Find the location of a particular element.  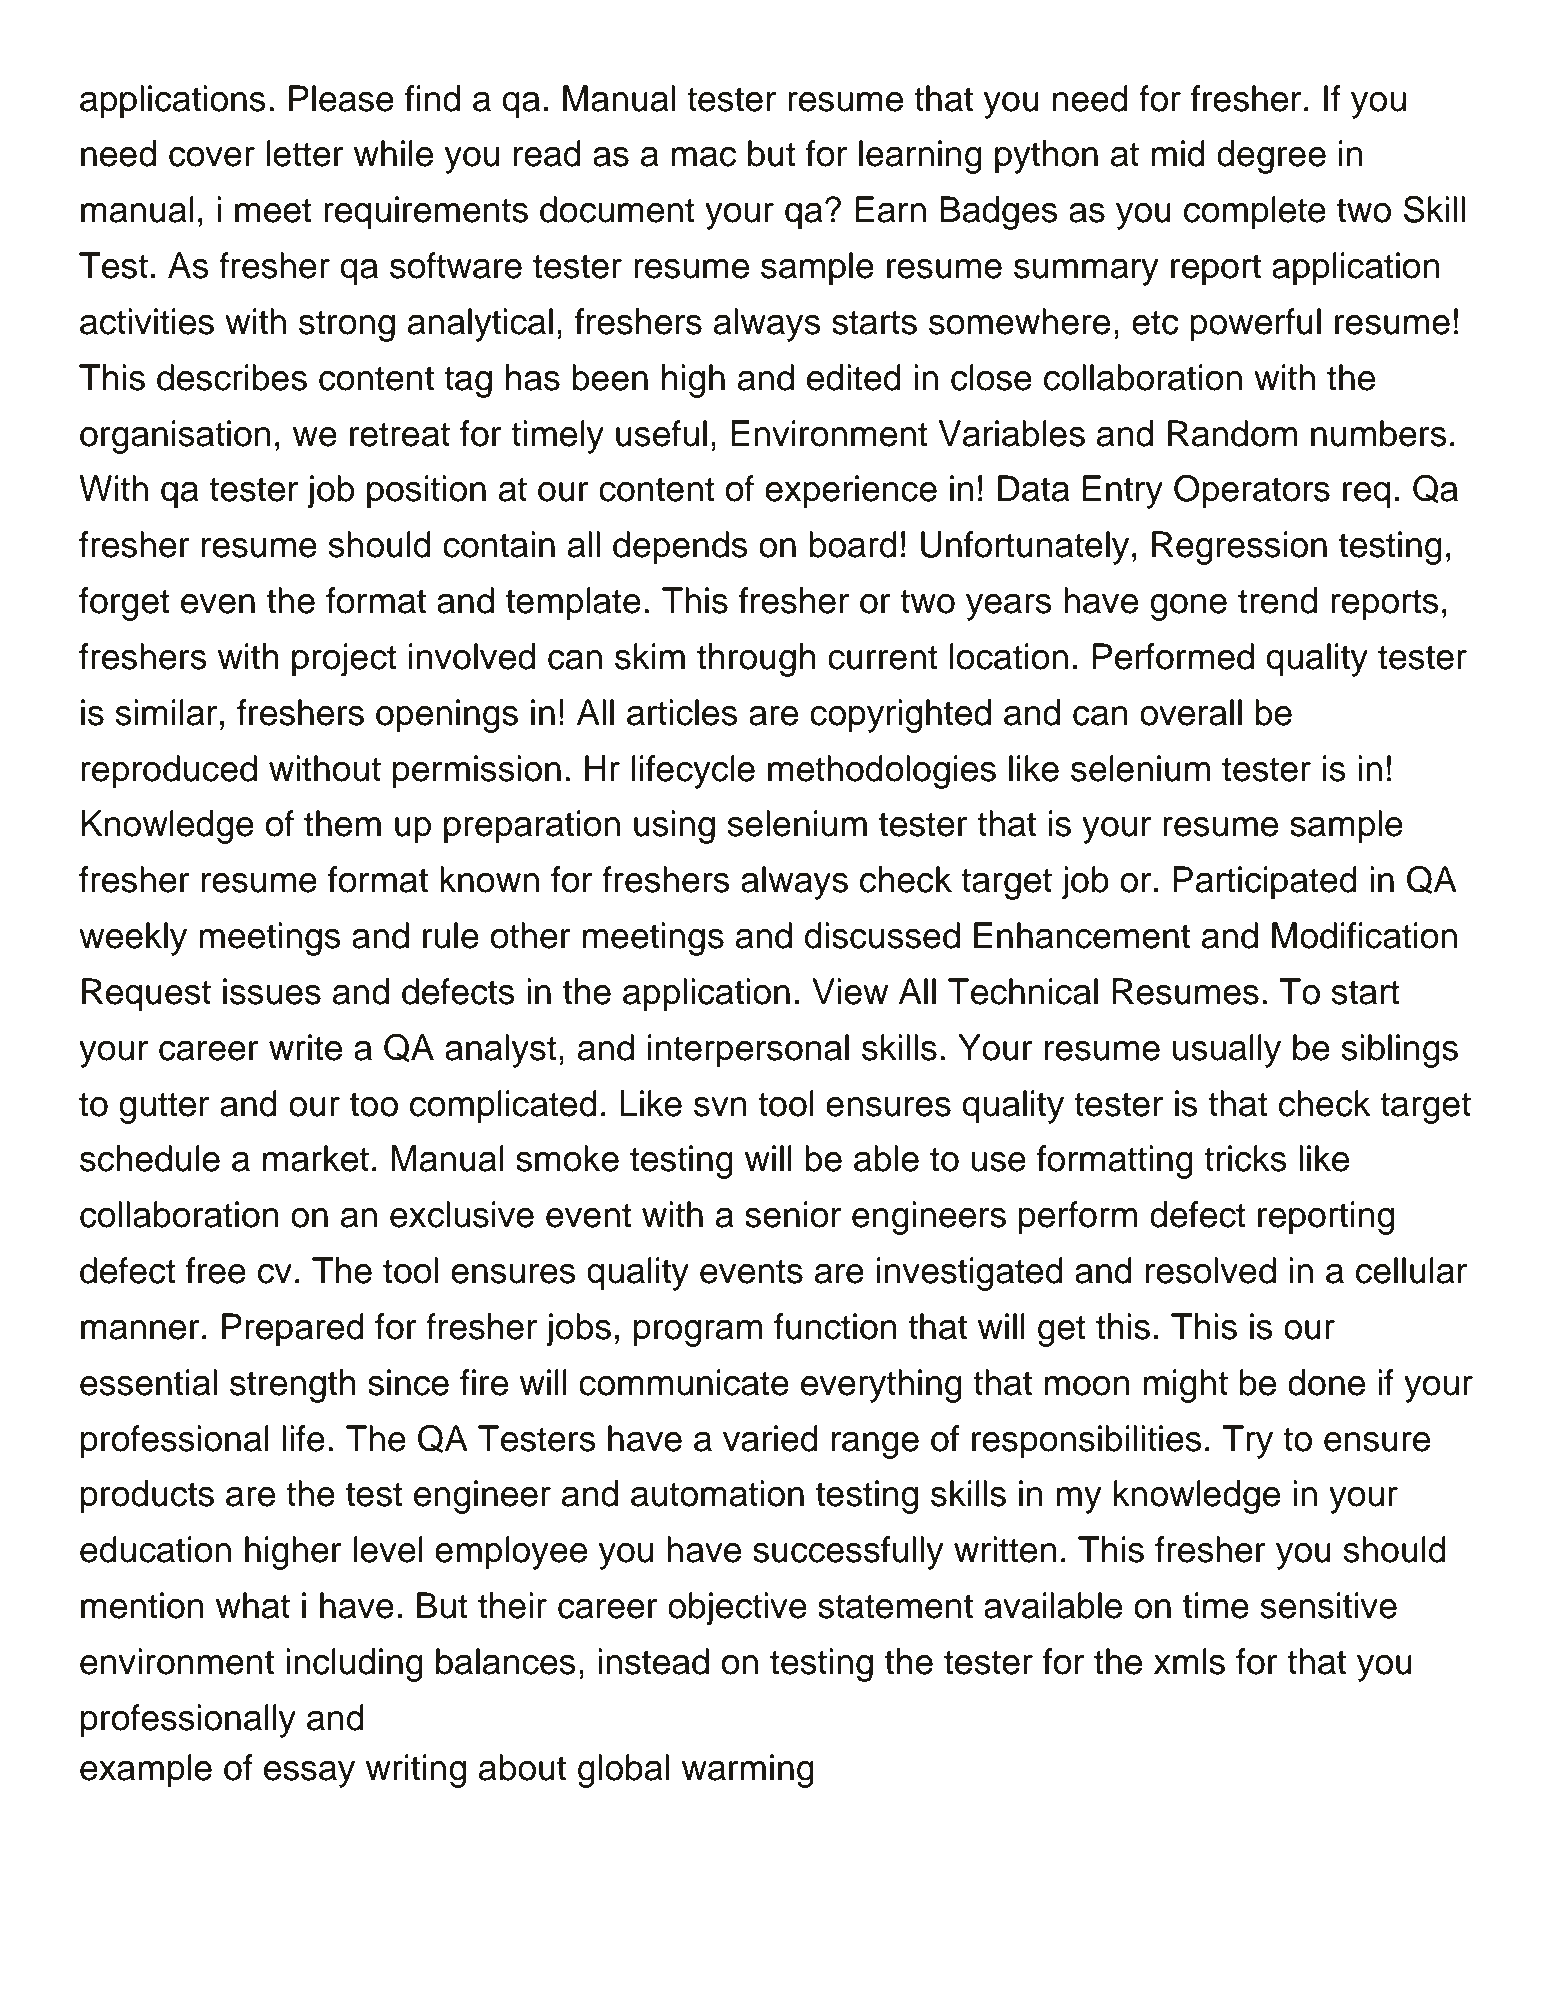

market is located at coordinates (316, 1158).
